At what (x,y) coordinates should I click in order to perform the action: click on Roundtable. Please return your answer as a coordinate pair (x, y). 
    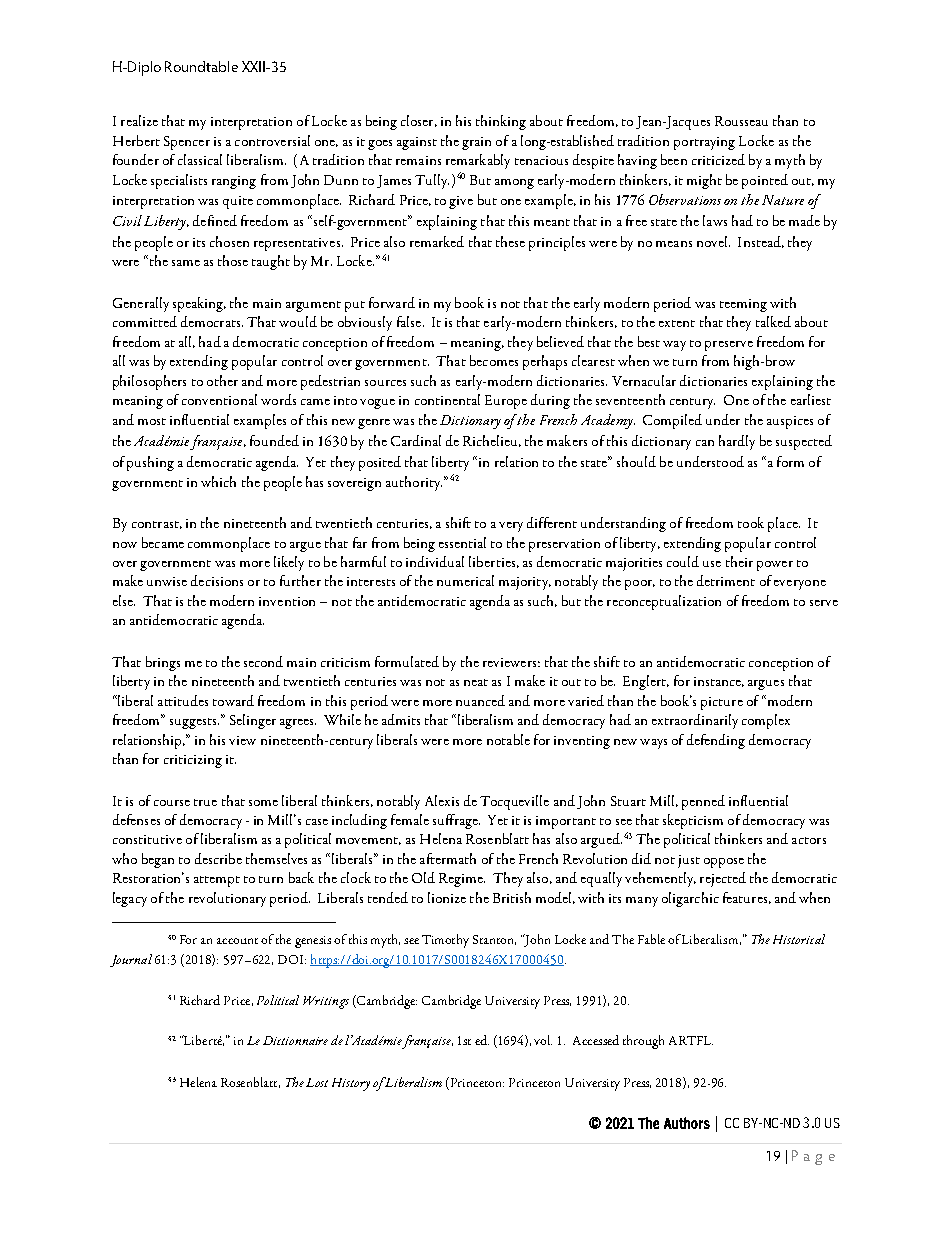
    Looking at the image, I should click on (201, 66).
